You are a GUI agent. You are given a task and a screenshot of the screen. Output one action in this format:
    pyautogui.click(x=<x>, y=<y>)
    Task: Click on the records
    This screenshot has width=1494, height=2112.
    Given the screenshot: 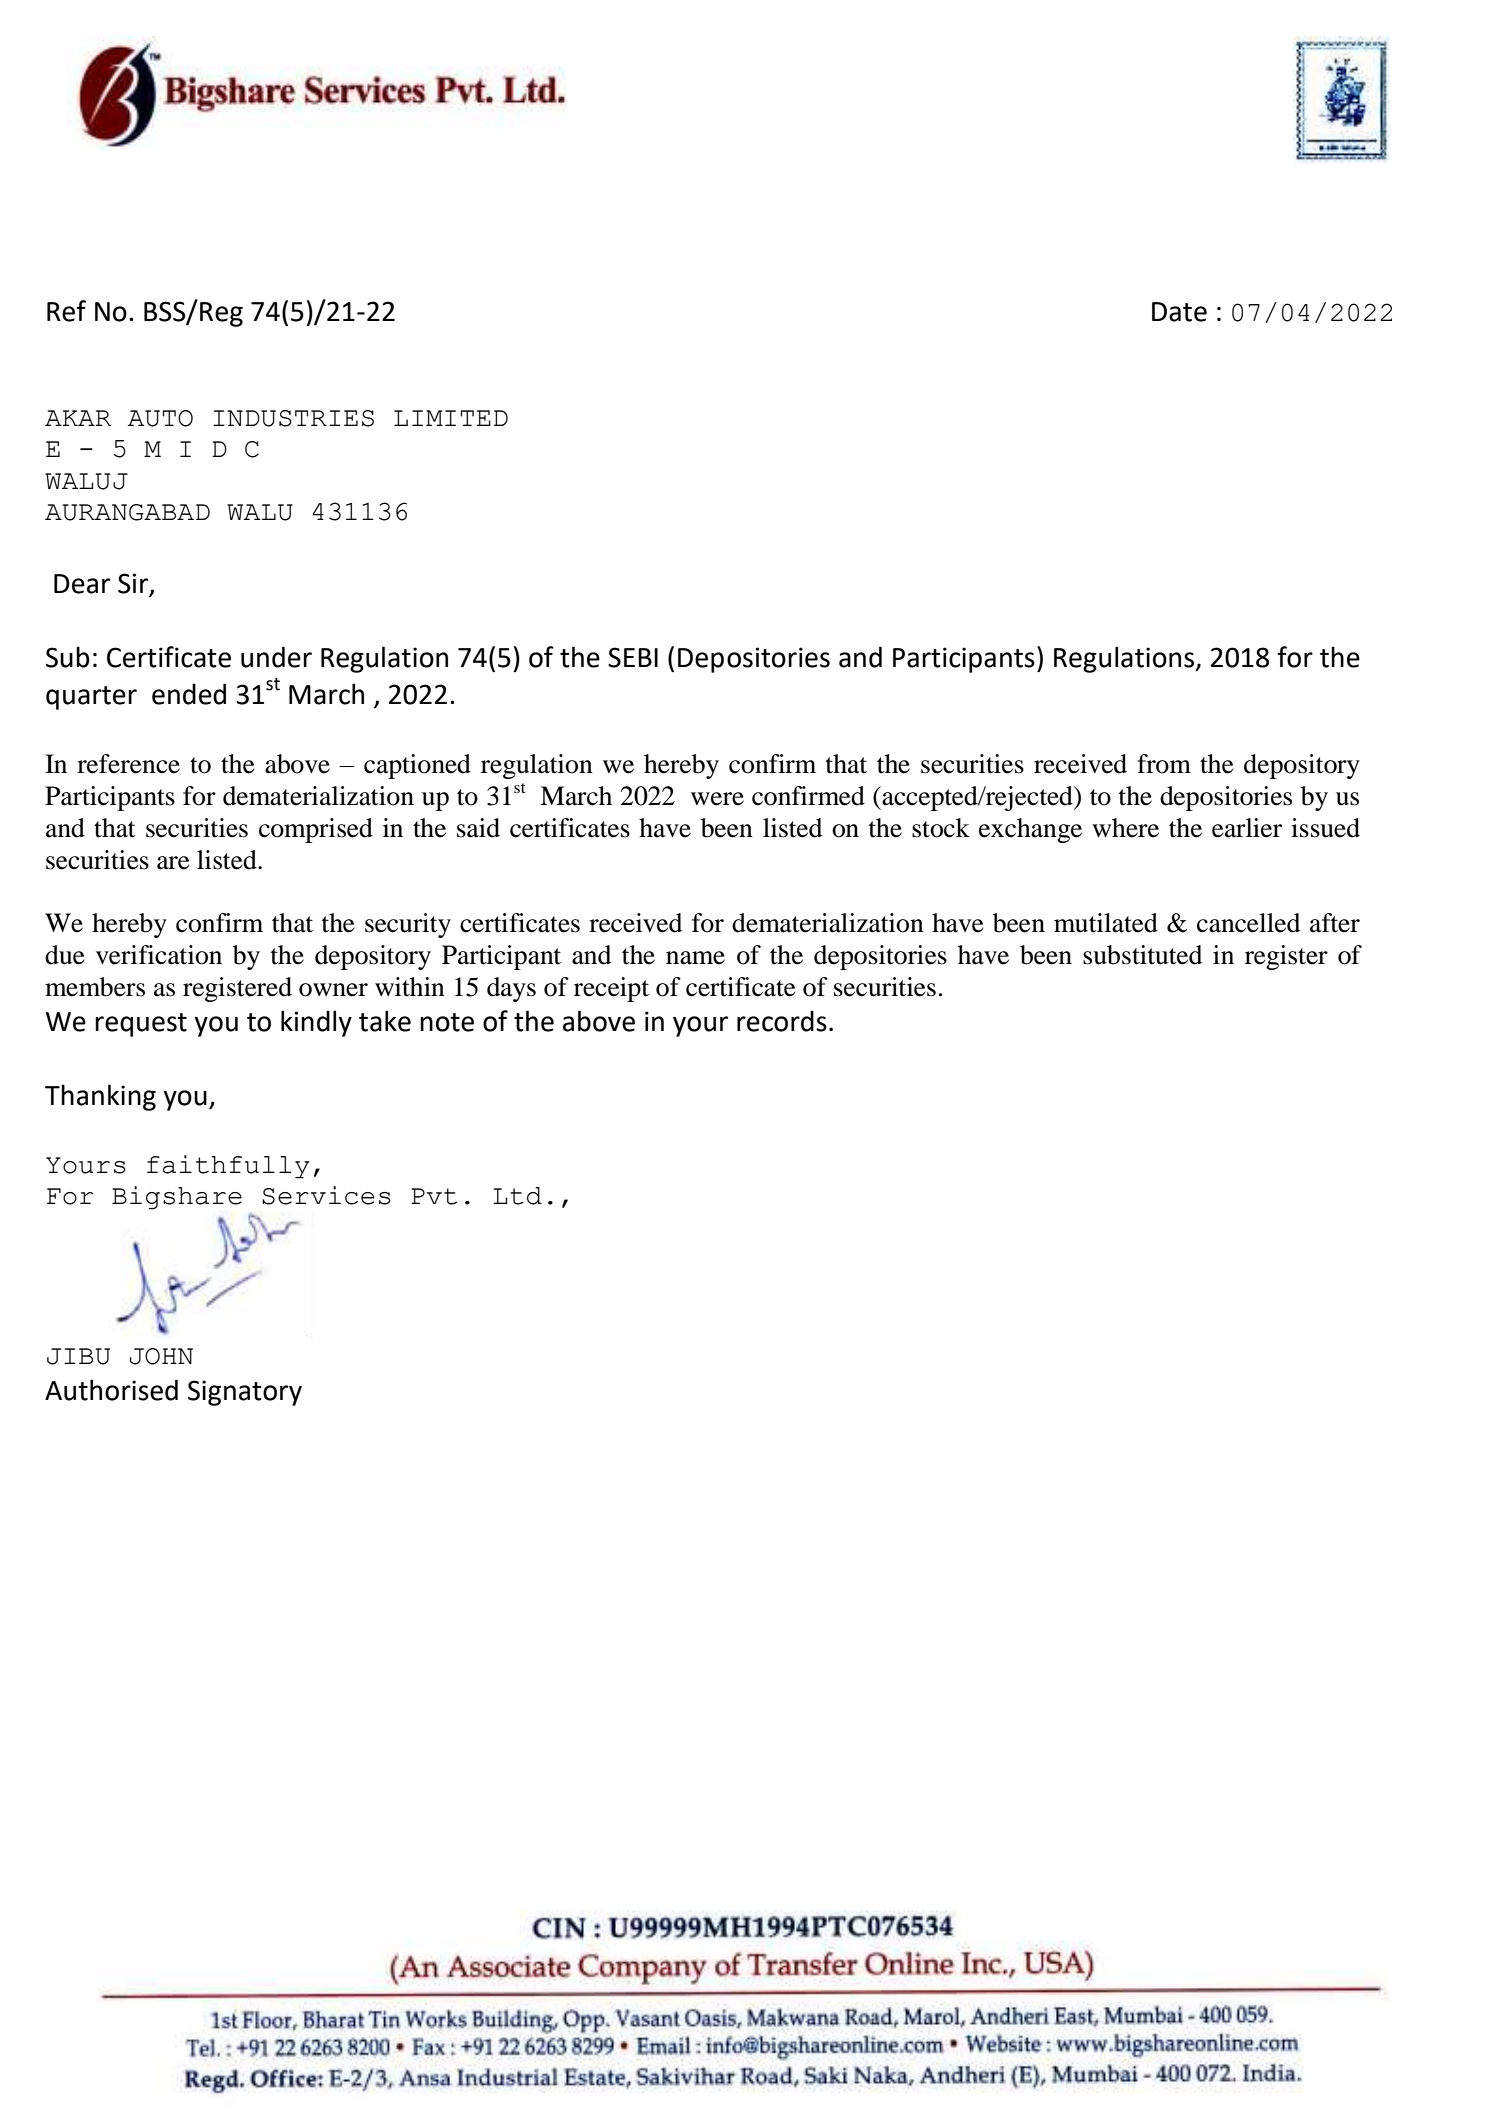 What is the action you would take?
    pyautogui.click(x=782, y=1021)
